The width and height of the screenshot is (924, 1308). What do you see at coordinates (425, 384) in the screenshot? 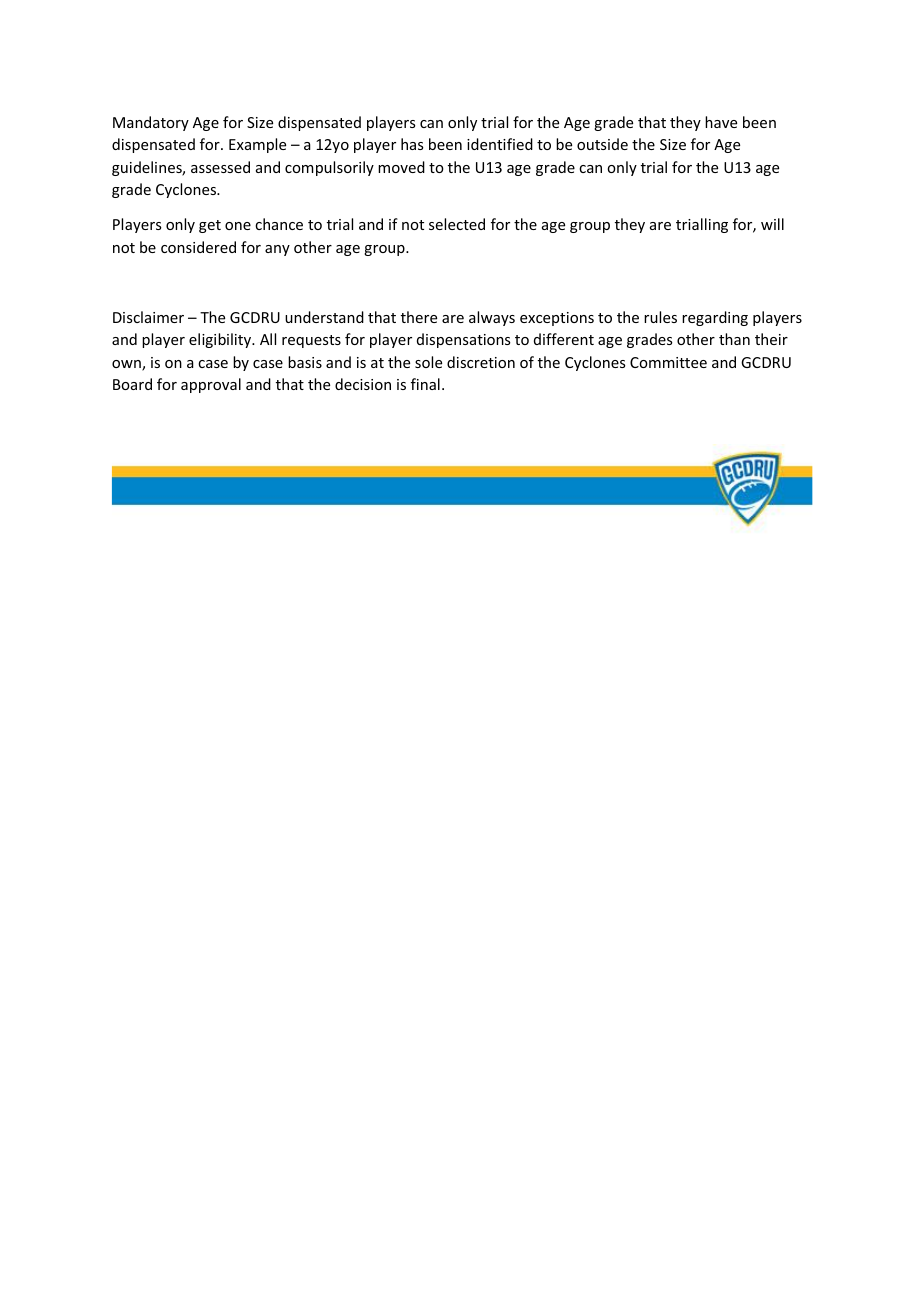
I see `final` at bounding box center [425, 384].
